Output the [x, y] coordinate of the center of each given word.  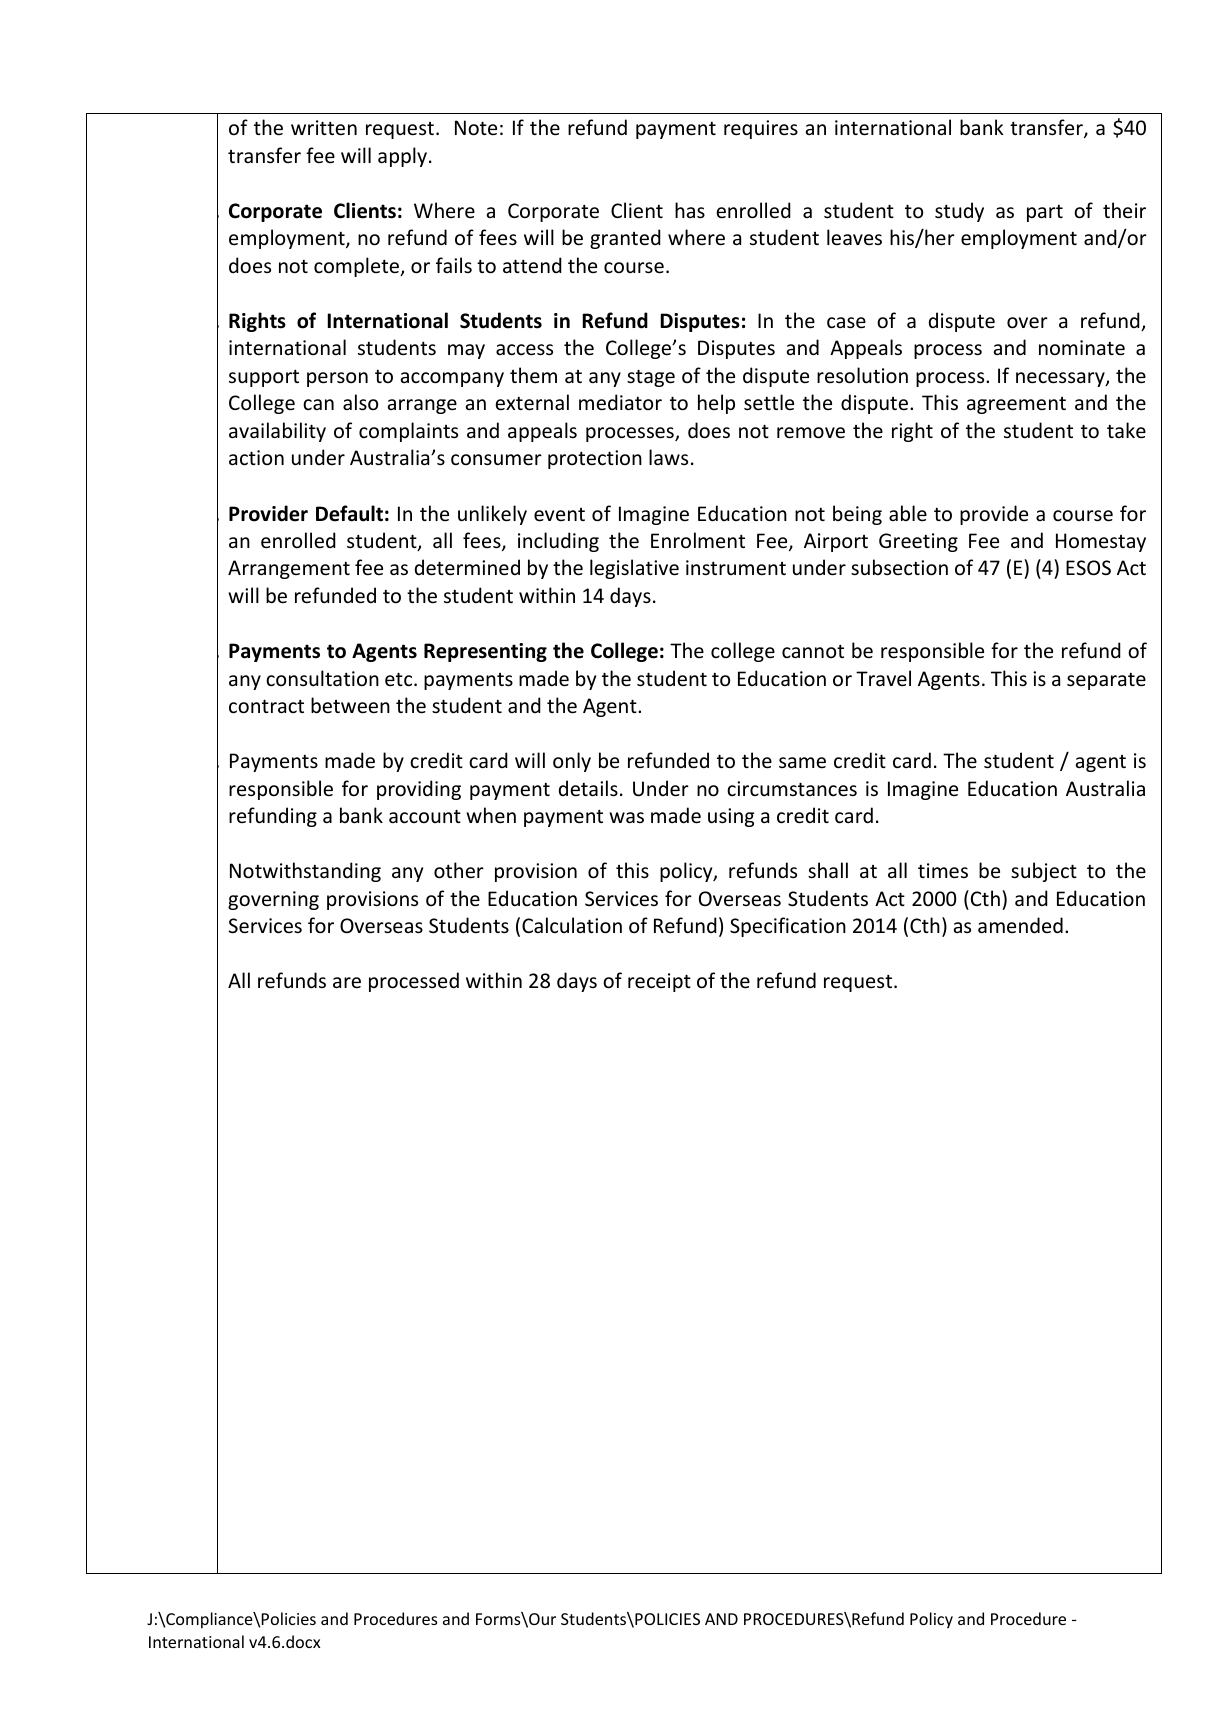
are [347, 983]
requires [761, 129]
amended [1020, 925]
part [1045, 213]
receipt [659, 982]
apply [402, 157]
